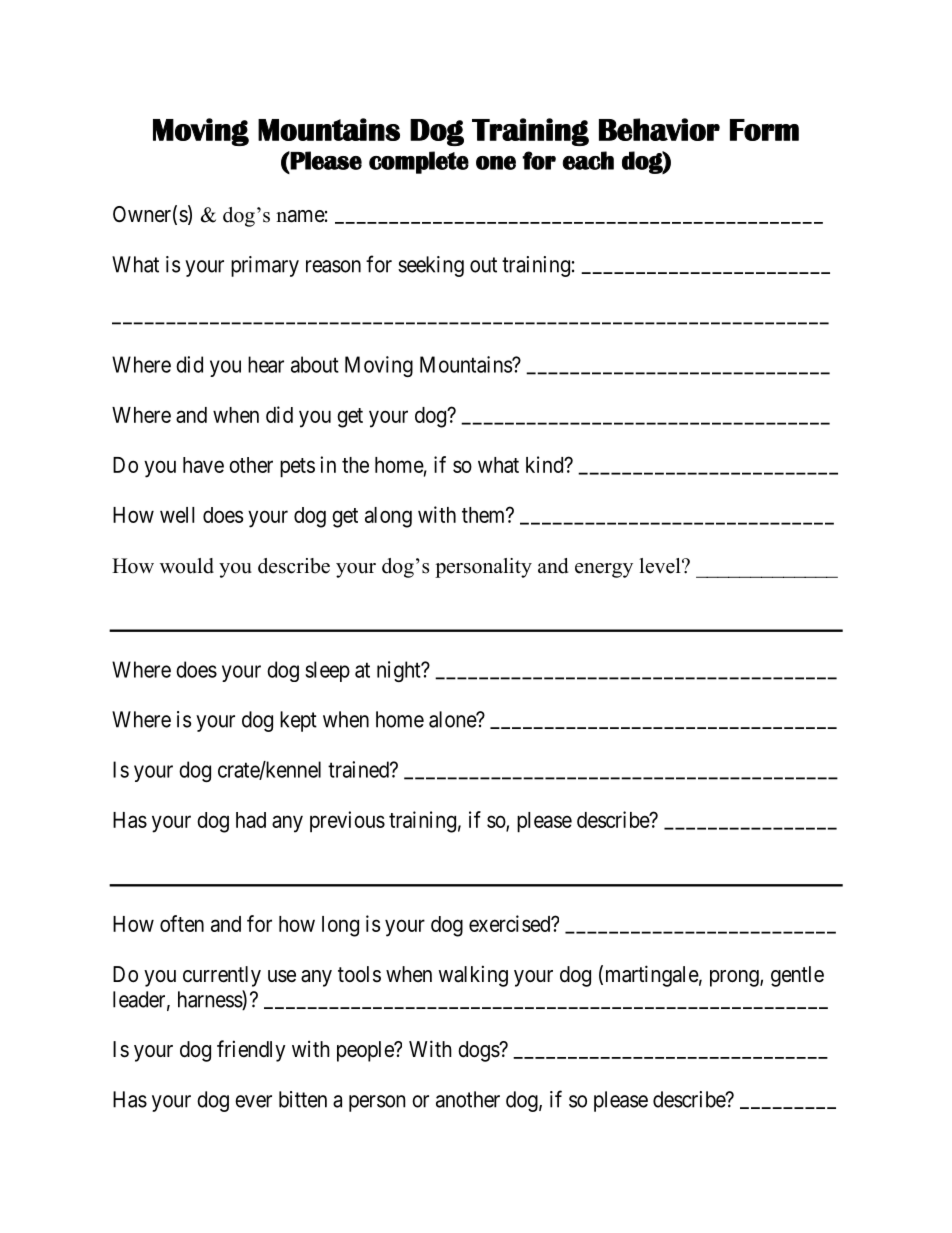 The width and height of the document is (952, 1233). What do you see at coordinates (251, 1051) in the document?
I see `friendly` at bounding box center [251, 1051].
